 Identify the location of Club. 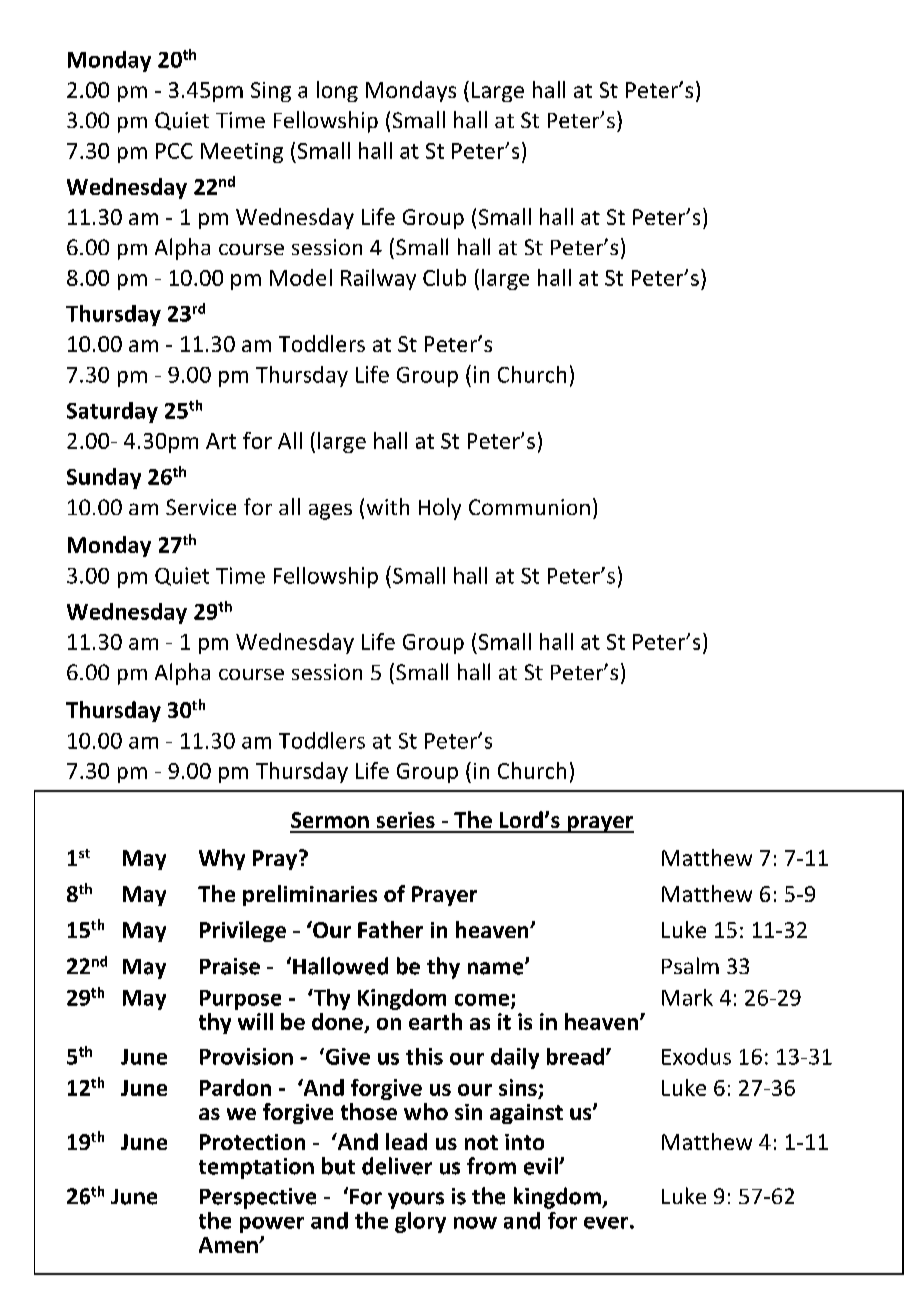
(444, 277).
